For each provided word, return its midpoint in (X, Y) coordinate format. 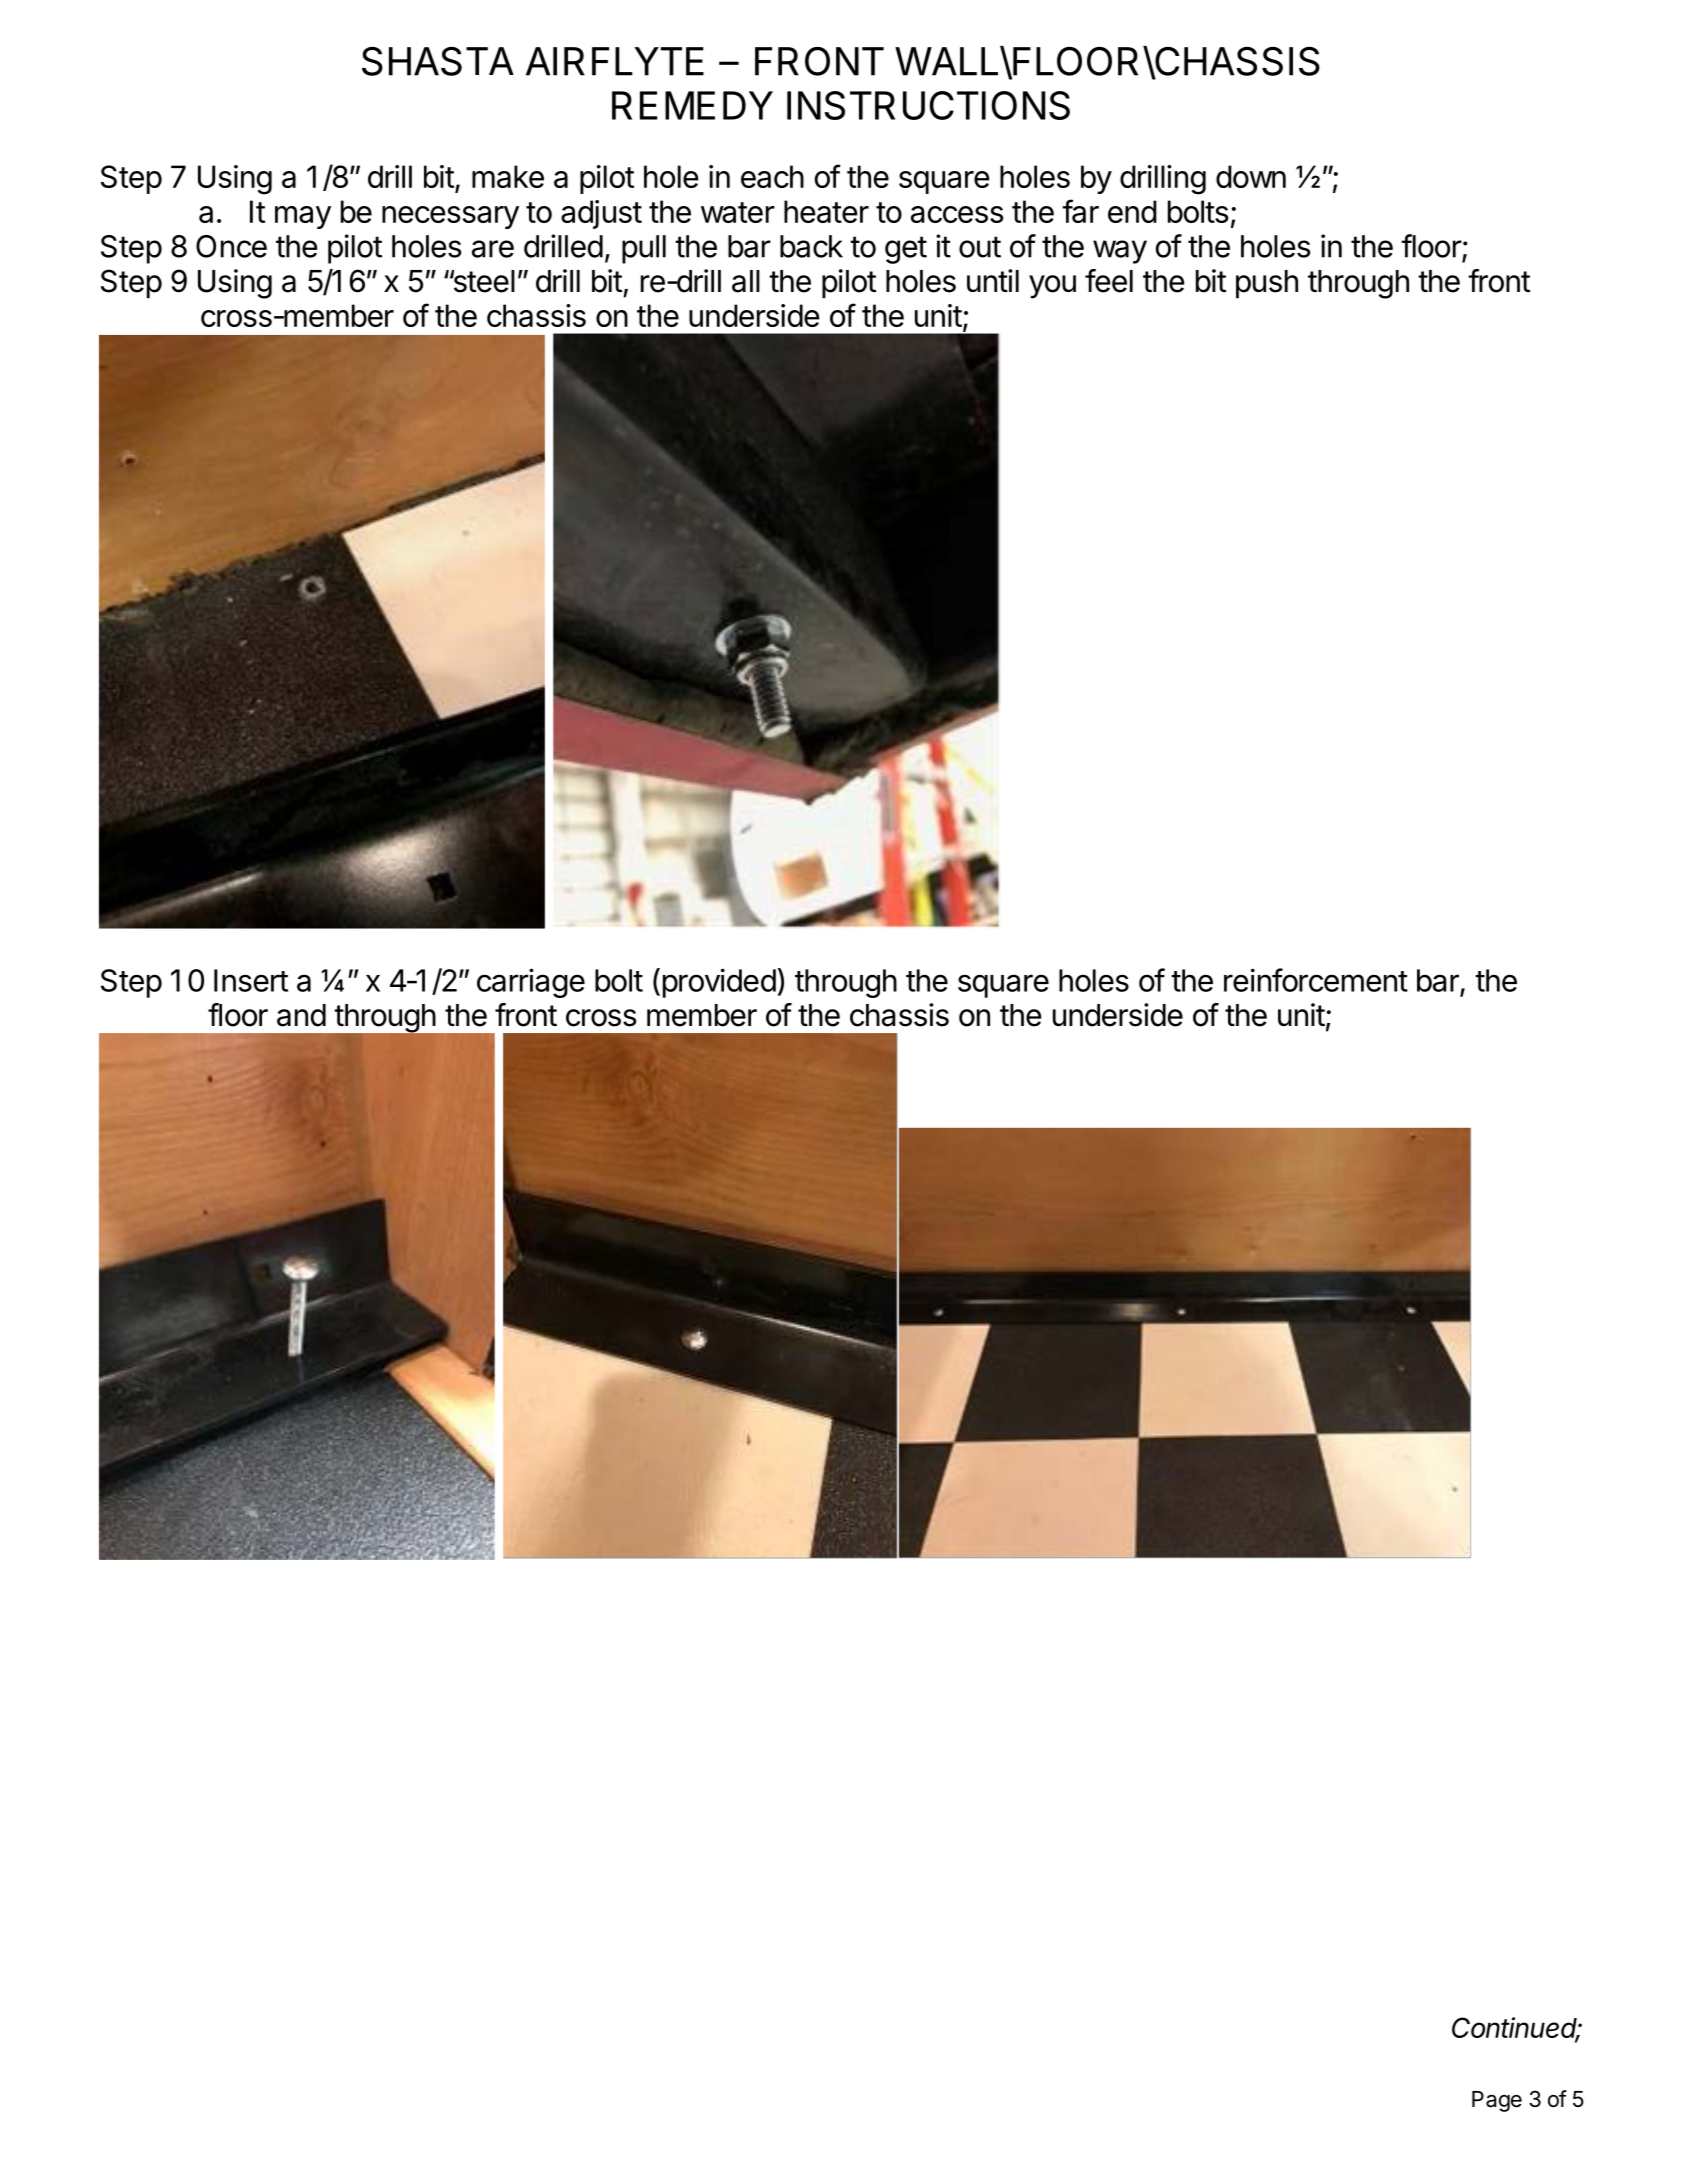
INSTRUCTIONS (928, 105)
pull (644, 249)
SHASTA (438, 61)
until (993, 280)
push (1267, 284)
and (301, 1015)
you (1052, 287)
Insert (251, 980)
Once (231, 246)
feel (1109, 281)
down (1251, 176)
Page (1497, 2101)
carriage (531, 983)
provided (719, 983)
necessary (450, 217)
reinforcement (1316, 980)
